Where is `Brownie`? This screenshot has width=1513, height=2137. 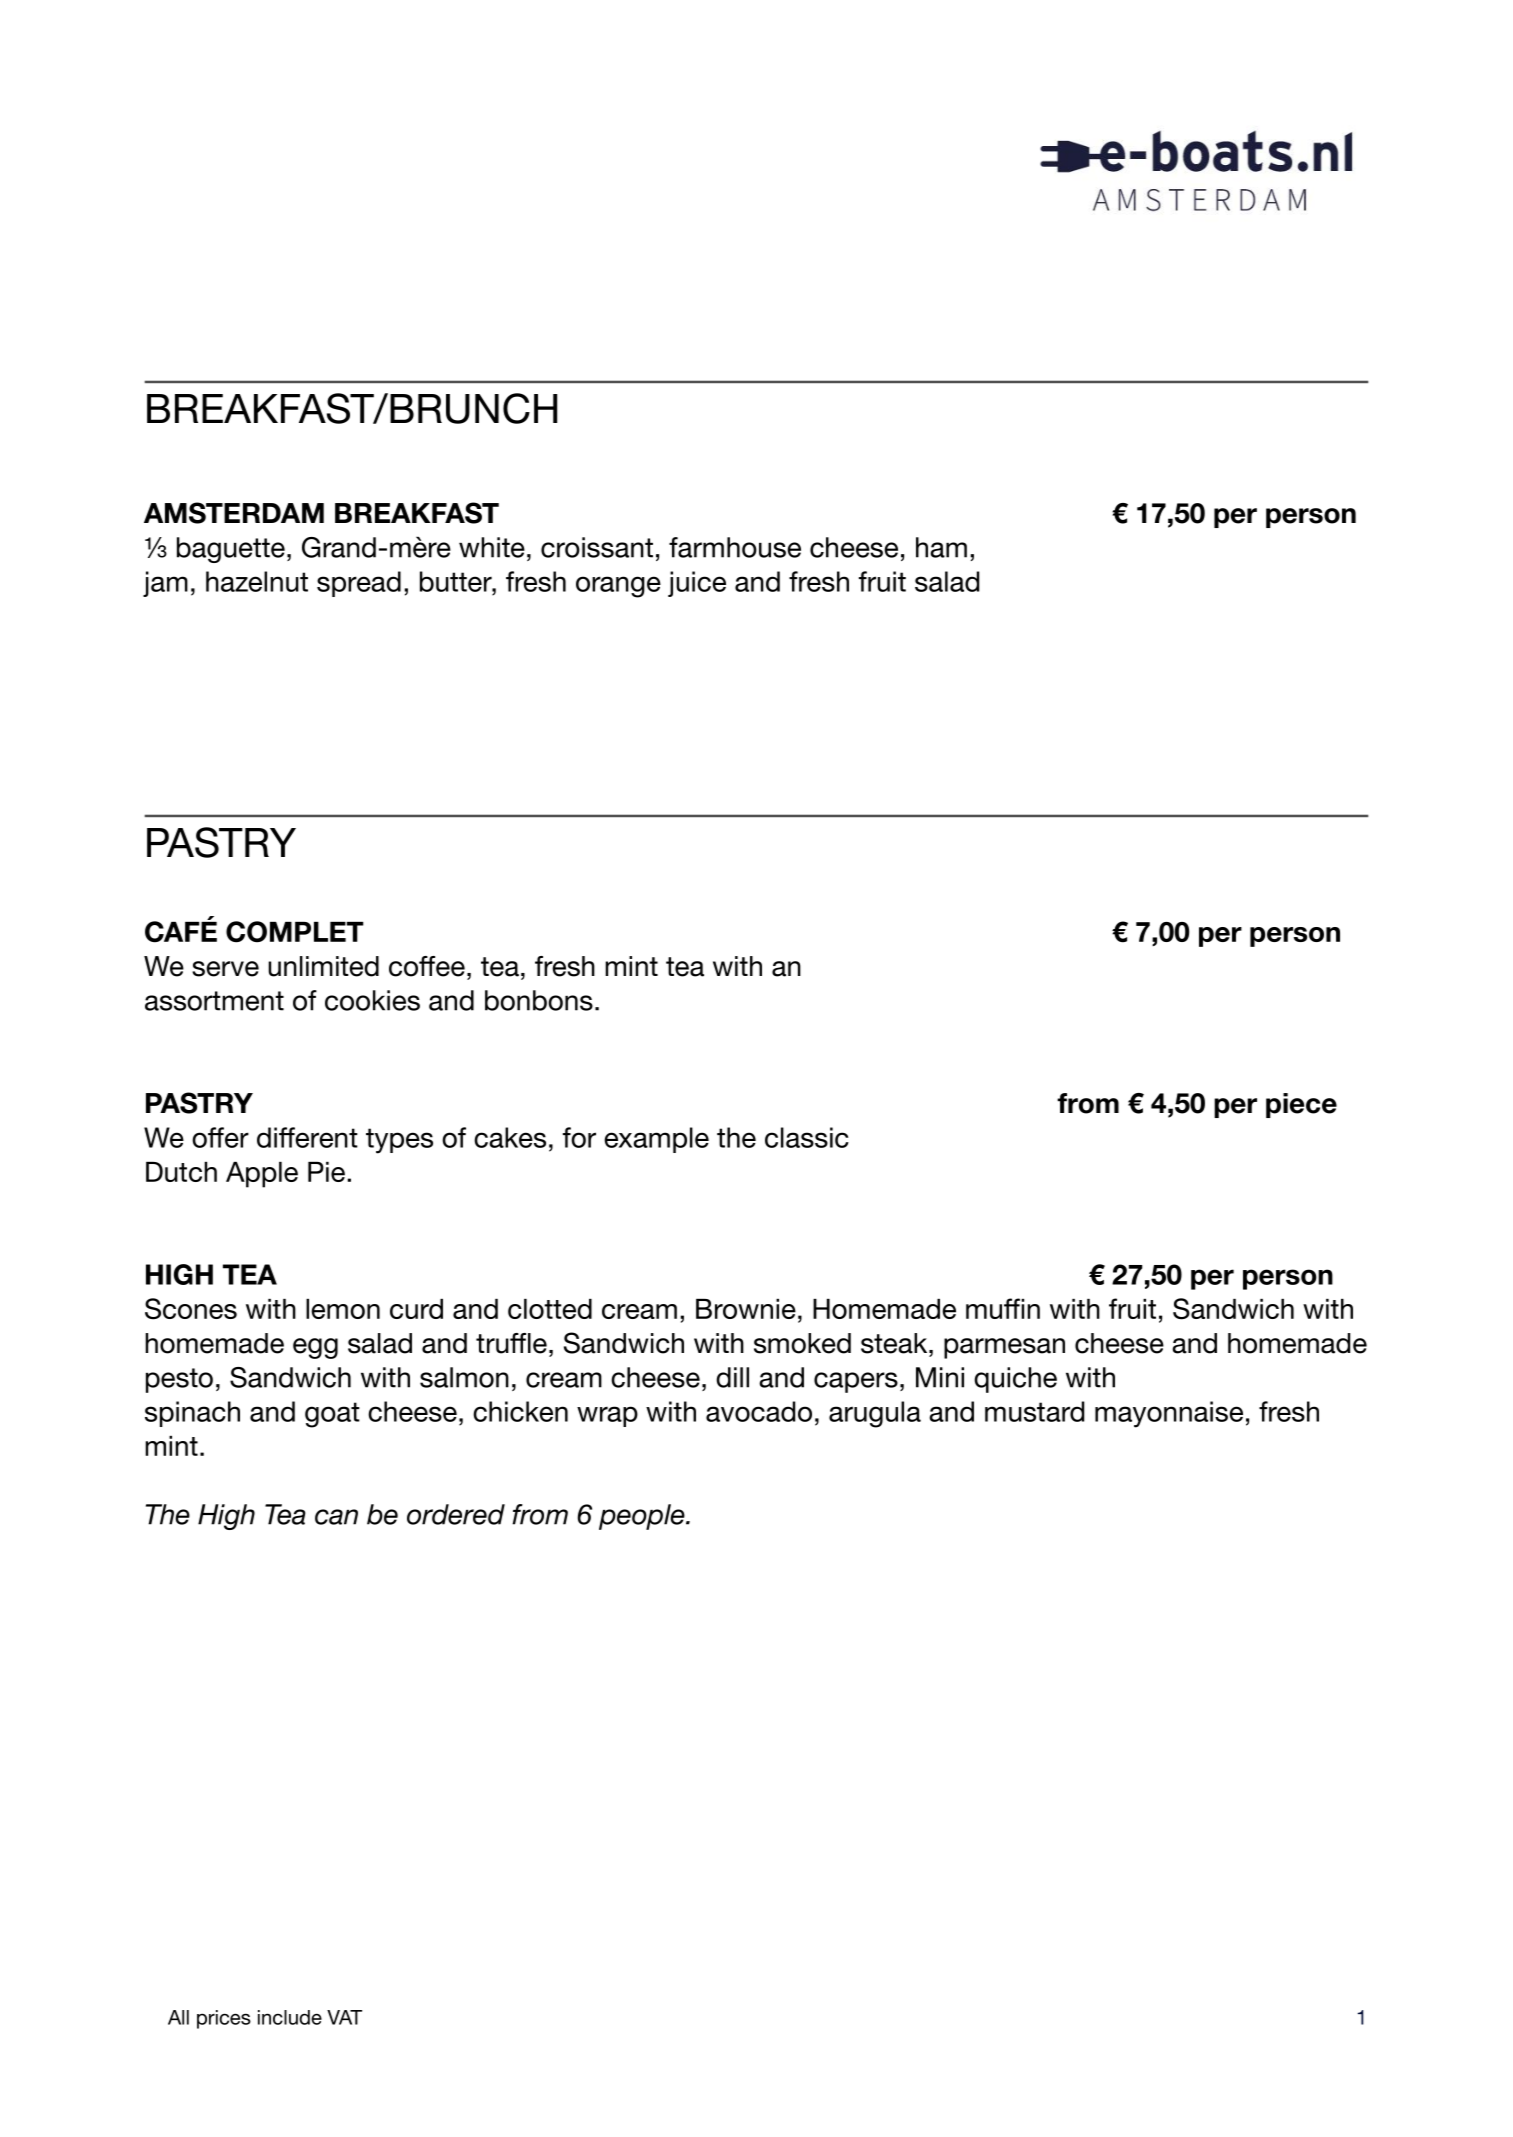 Brownie is located at coordinates (746, 1309).
